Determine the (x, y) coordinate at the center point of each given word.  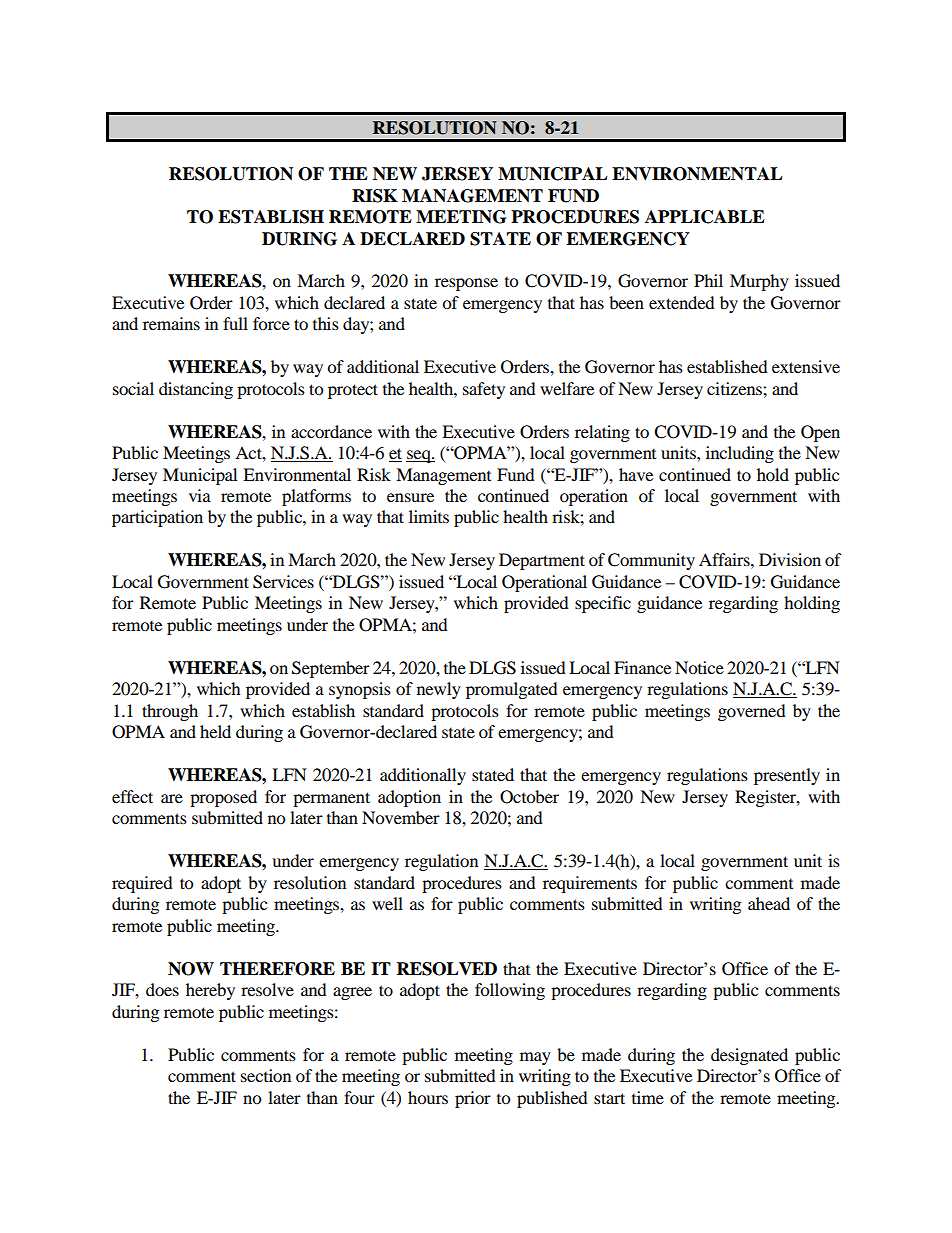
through (170, 712)
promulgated (512, 690)
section (266, 1075)
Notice (699, 667)
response (466, 284)
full (235, 323)
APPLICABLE (705, 217)
